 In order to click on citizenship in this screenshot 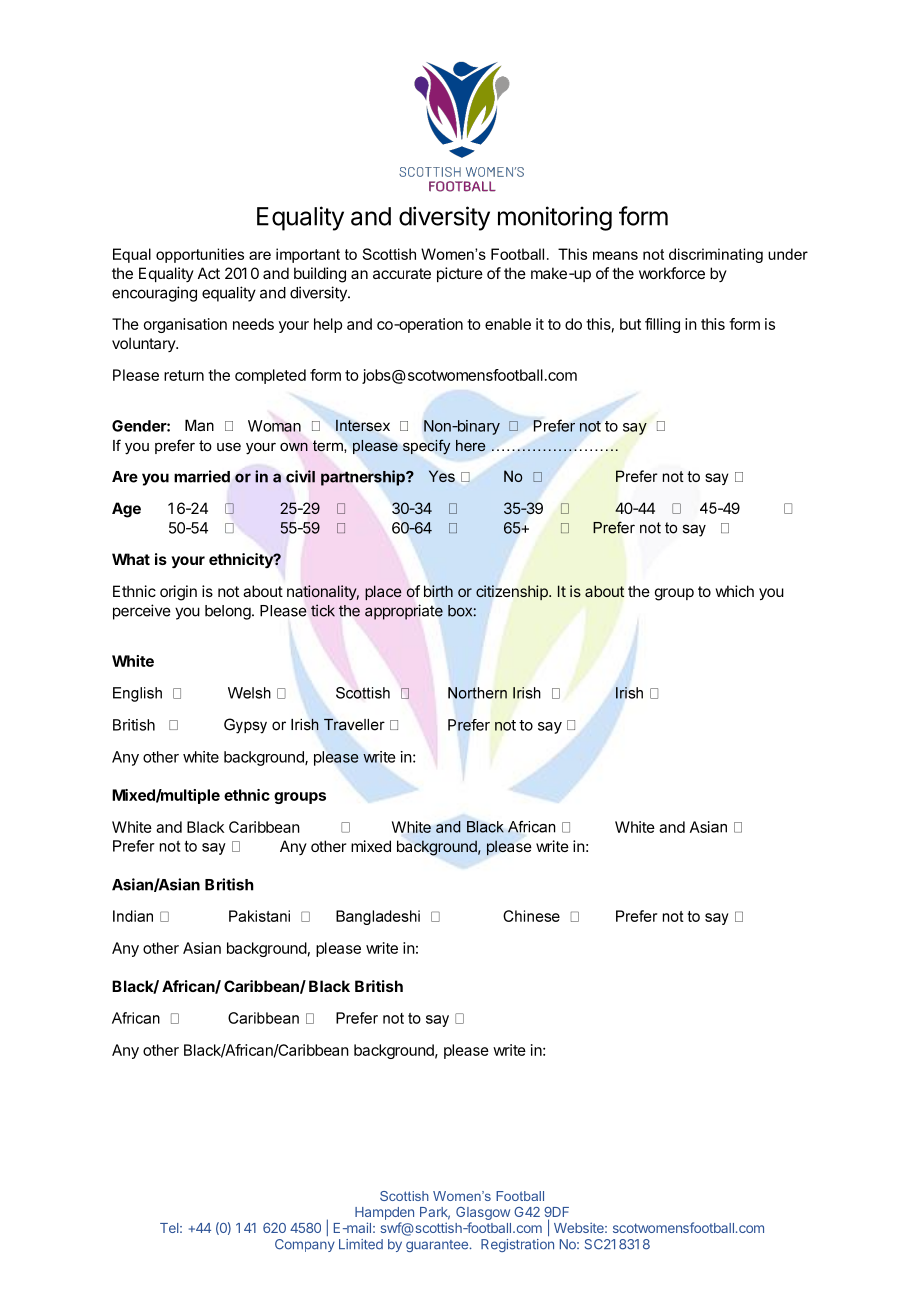, I will do `click(513, 592)`.
